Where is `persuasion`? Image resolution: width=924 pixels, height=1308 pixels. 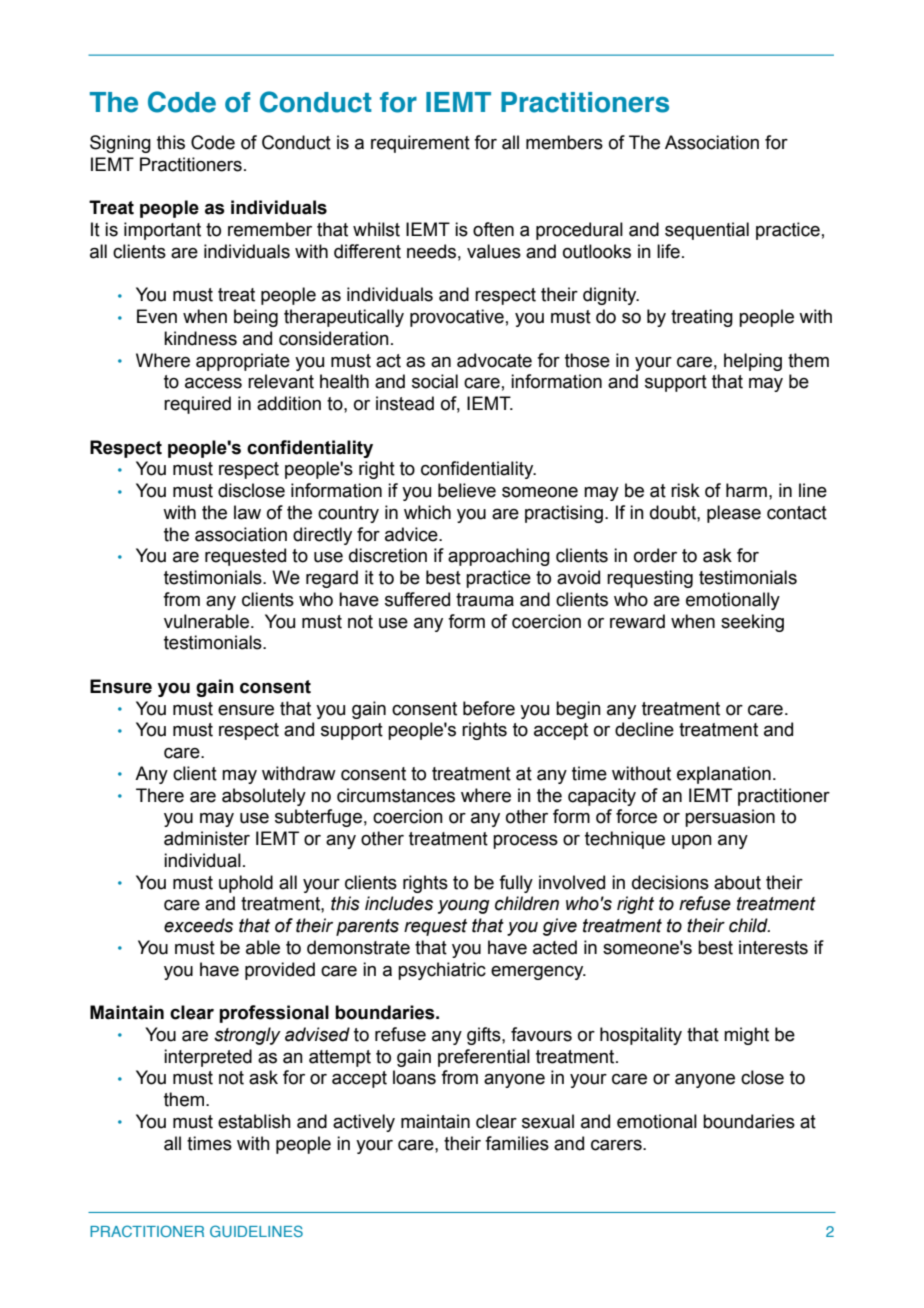 persuasion is located at coordinates (730, 818).
